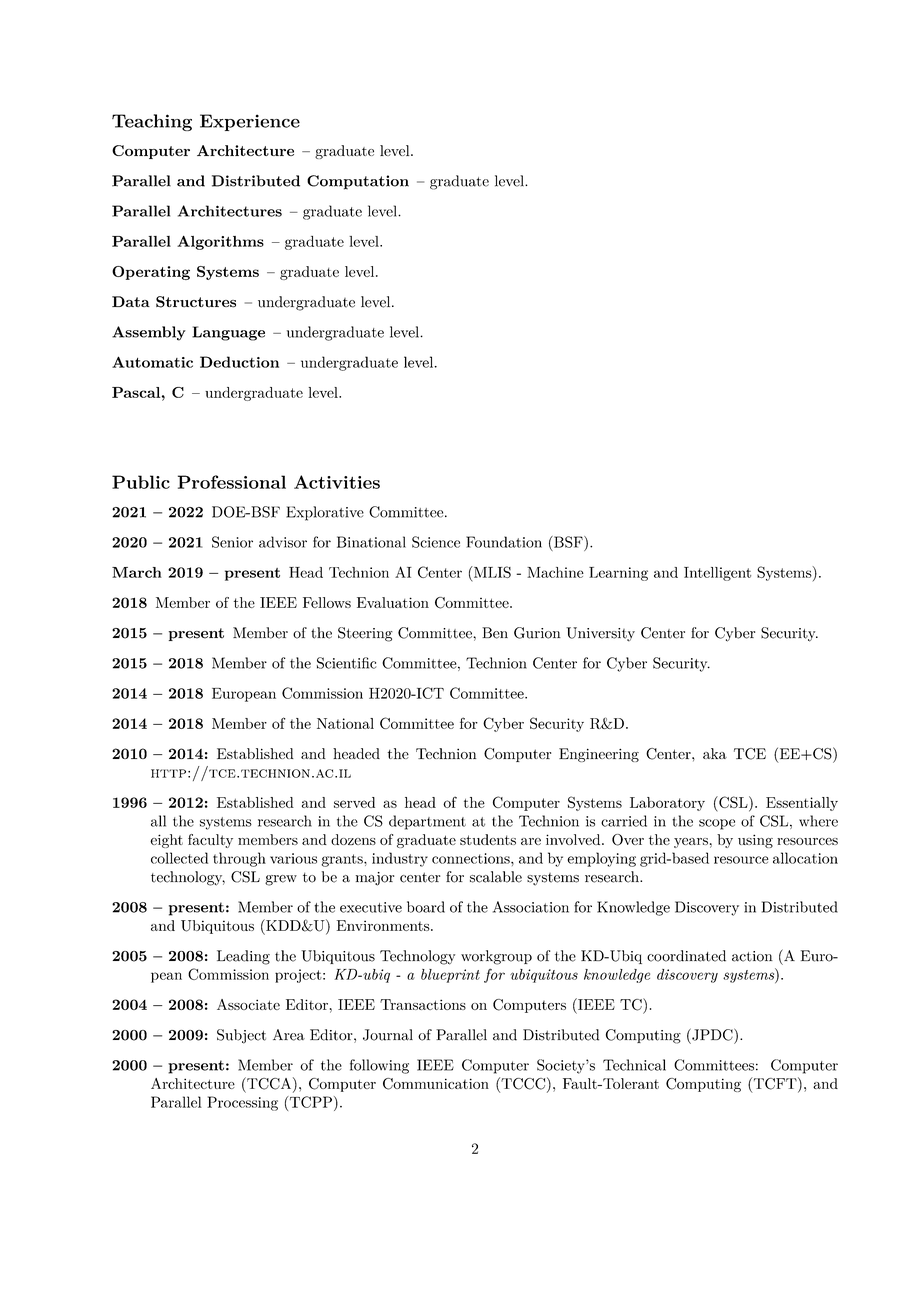 This screenshot has width=924, height=1308. Describe the element at coordinates (358, 182) in the screenshot. I see `Computation` at that location.
